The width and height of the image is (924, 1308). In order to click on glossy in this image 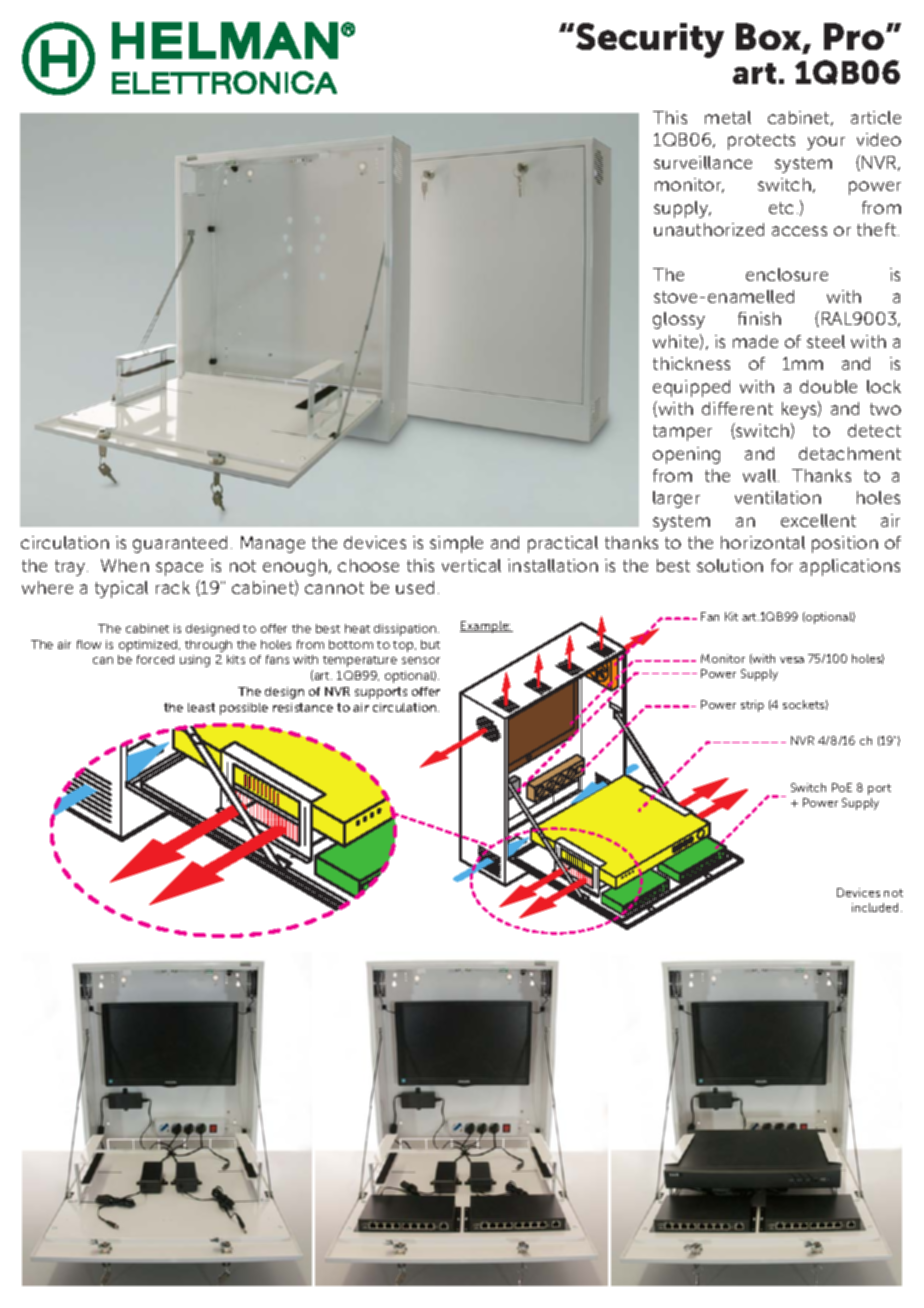, I will do `click(679, 320)`.
